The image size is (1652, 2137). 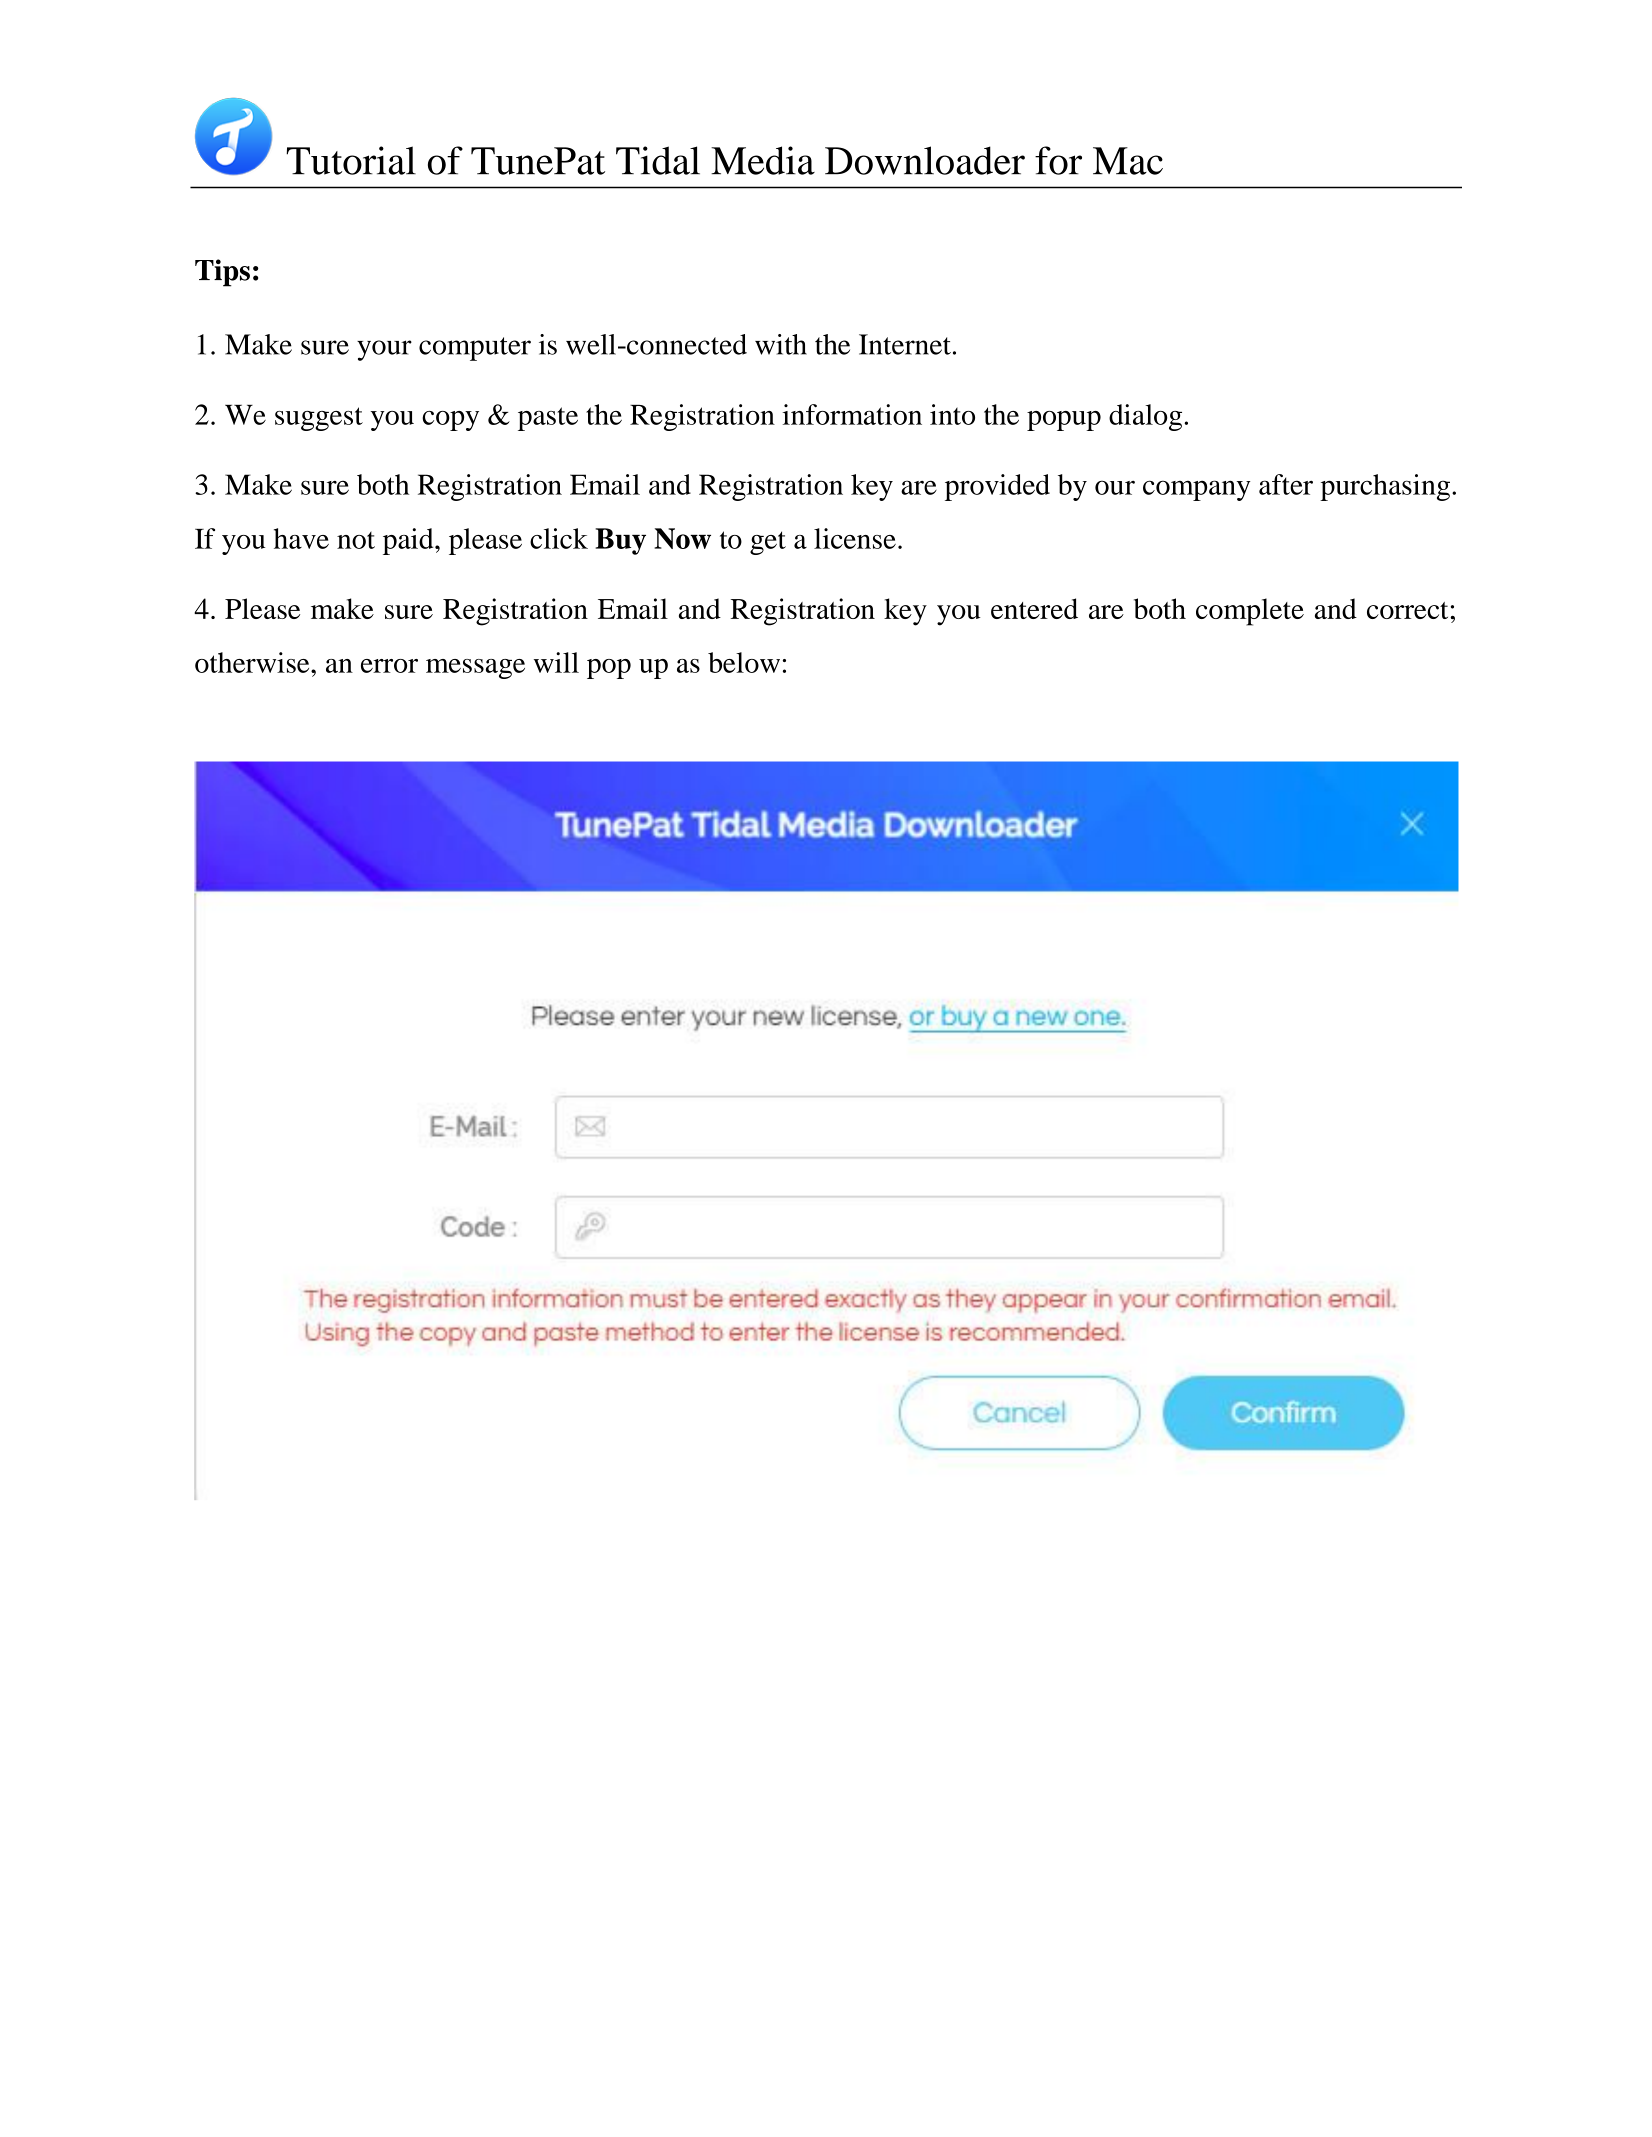 What do you see at coordinates (1128, 161) in the screenshot?
I see `Mac` at bounding box center [1128, 161].
